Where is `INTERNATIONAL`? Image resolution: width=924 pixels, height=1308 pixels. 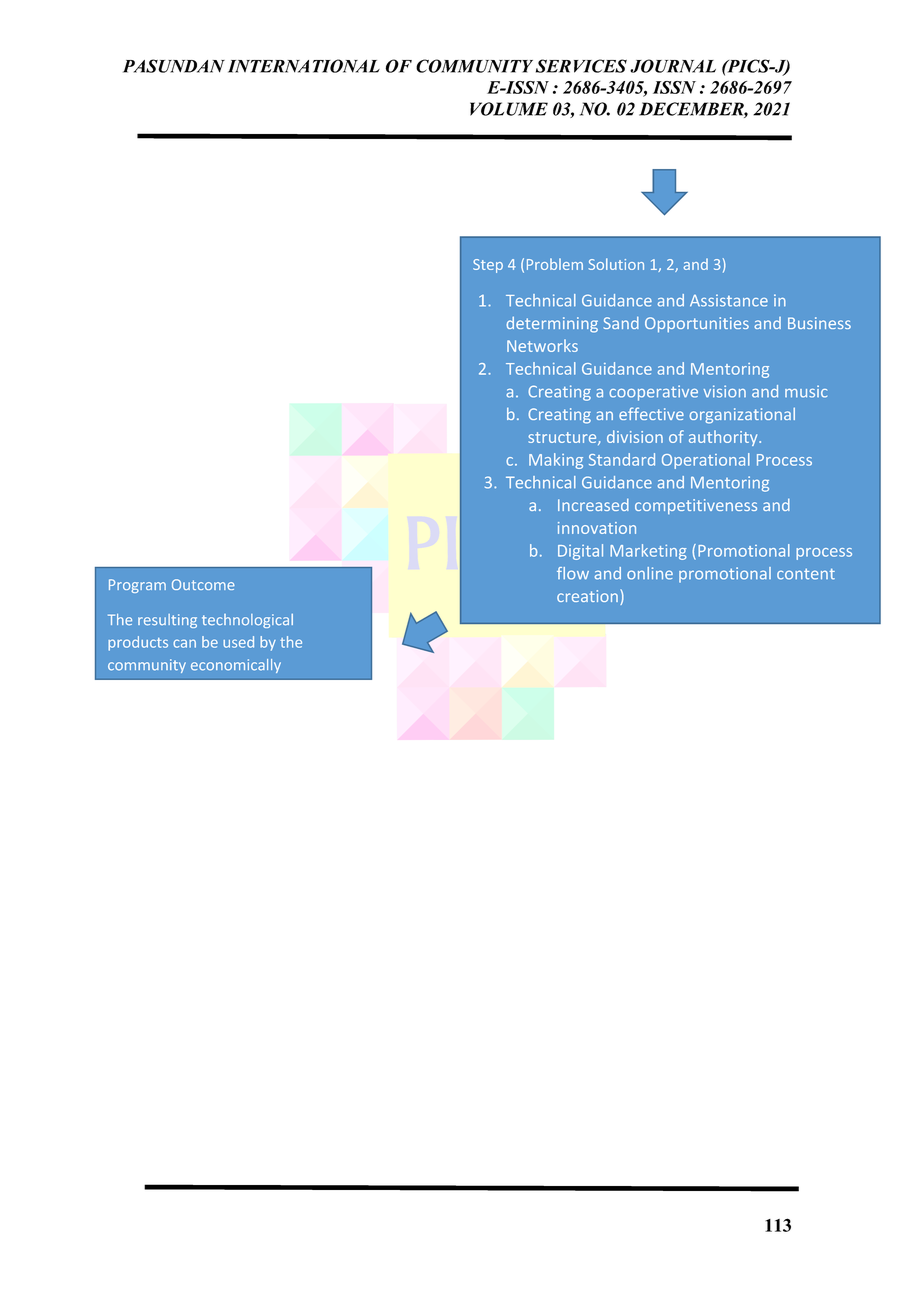
INTERNATIONAL is located at coordinates (304, 66).
